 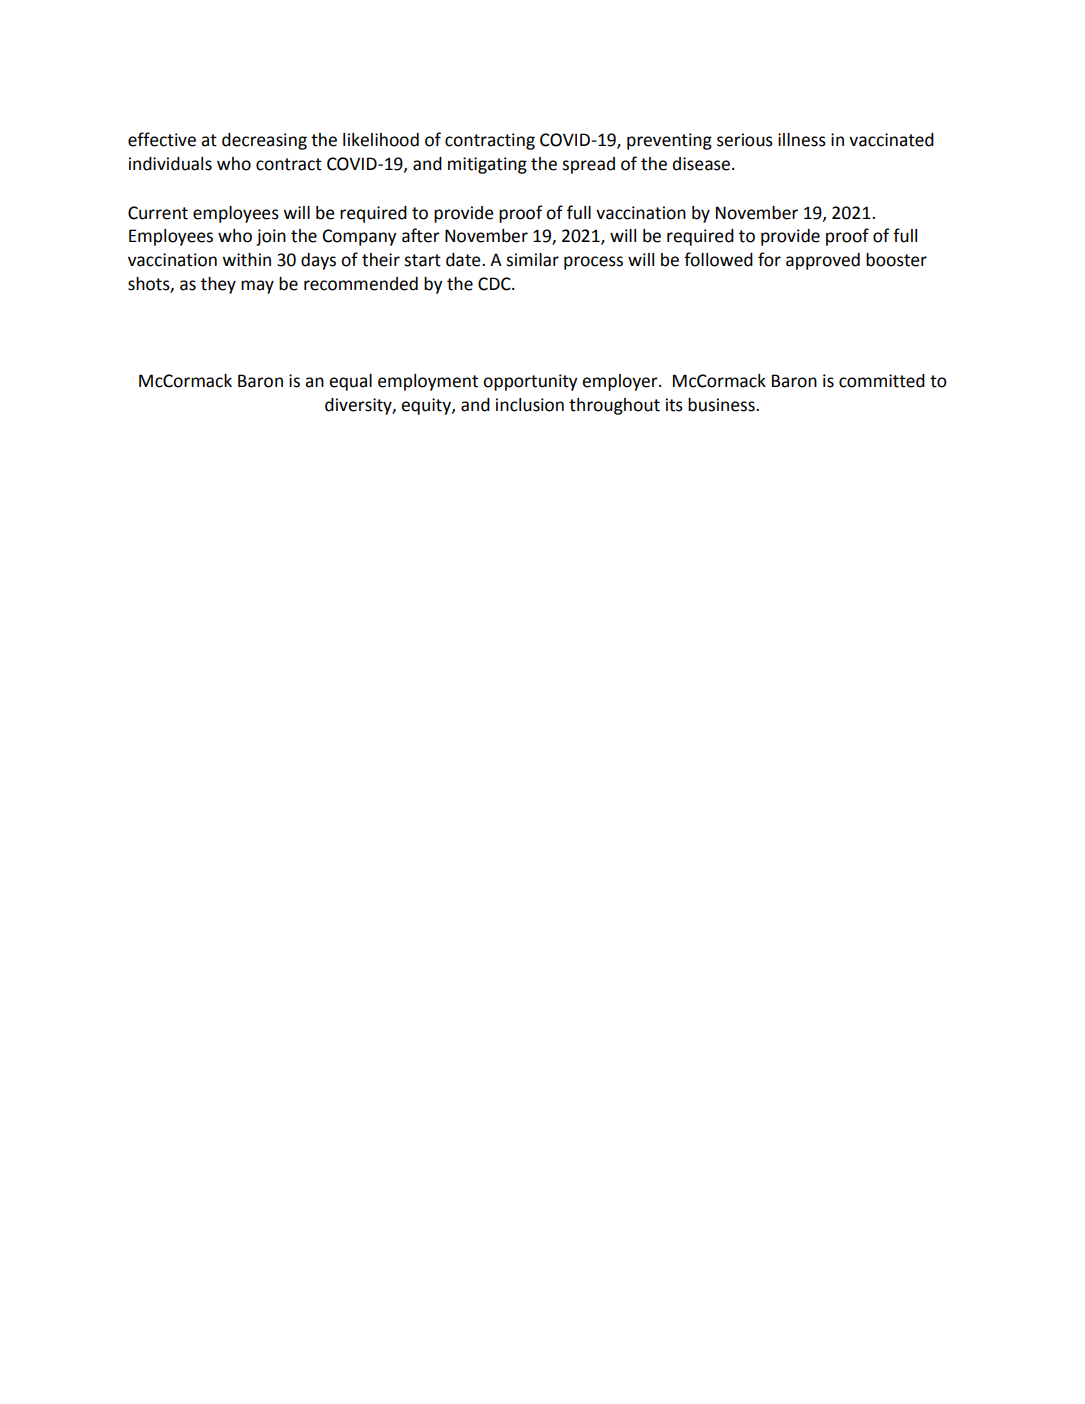 I want to click on illness, so click(x=802, y=140).
